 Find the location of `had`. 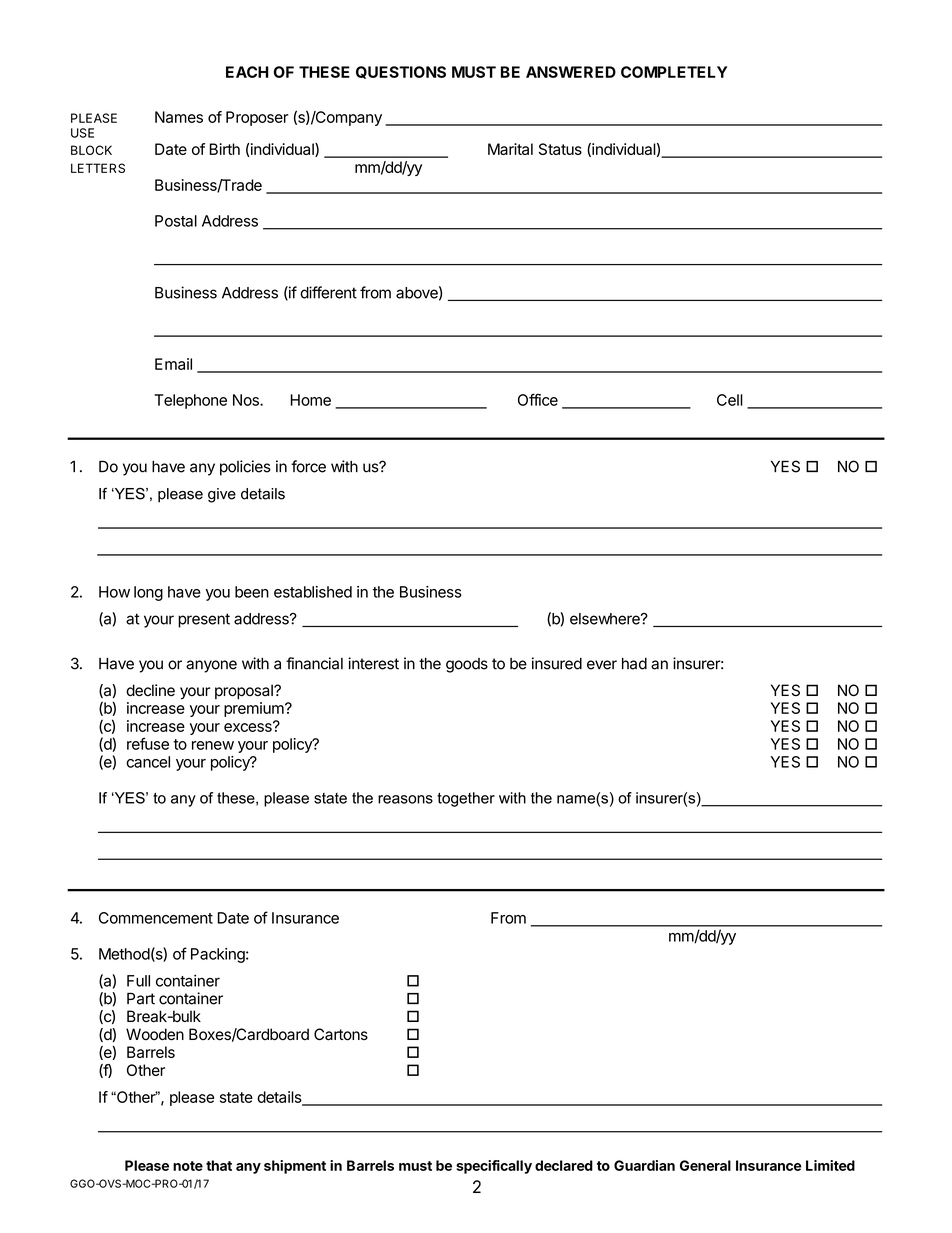

had is located at coordinates (634, 664).
